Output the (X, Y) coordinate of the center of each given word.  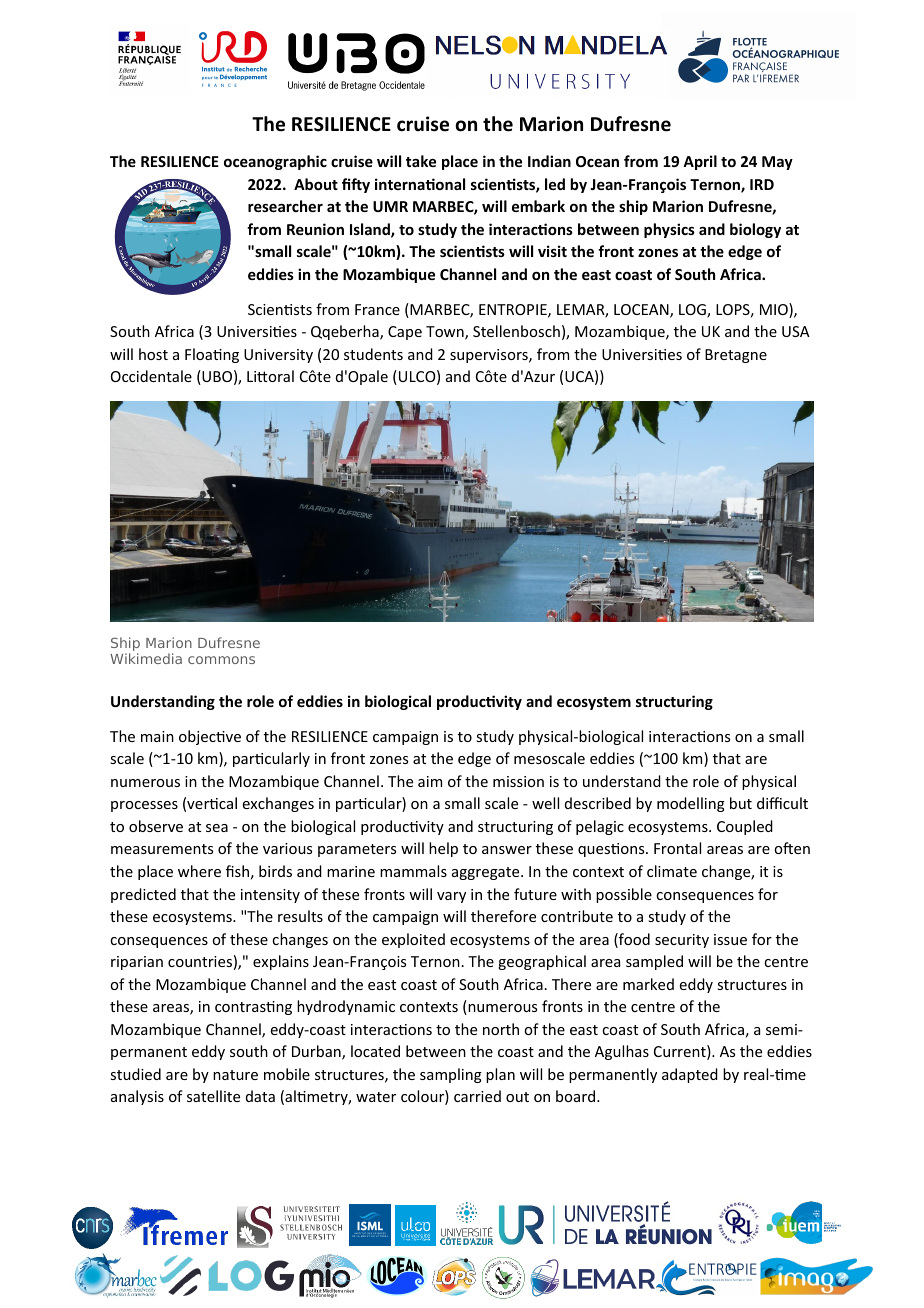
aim (430, 781)
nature (235, 1075)
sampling (451, 1075)
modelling (691, 804)
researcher (285, 206)
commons (221, 660)
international (420, 184)
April (700, 162)
